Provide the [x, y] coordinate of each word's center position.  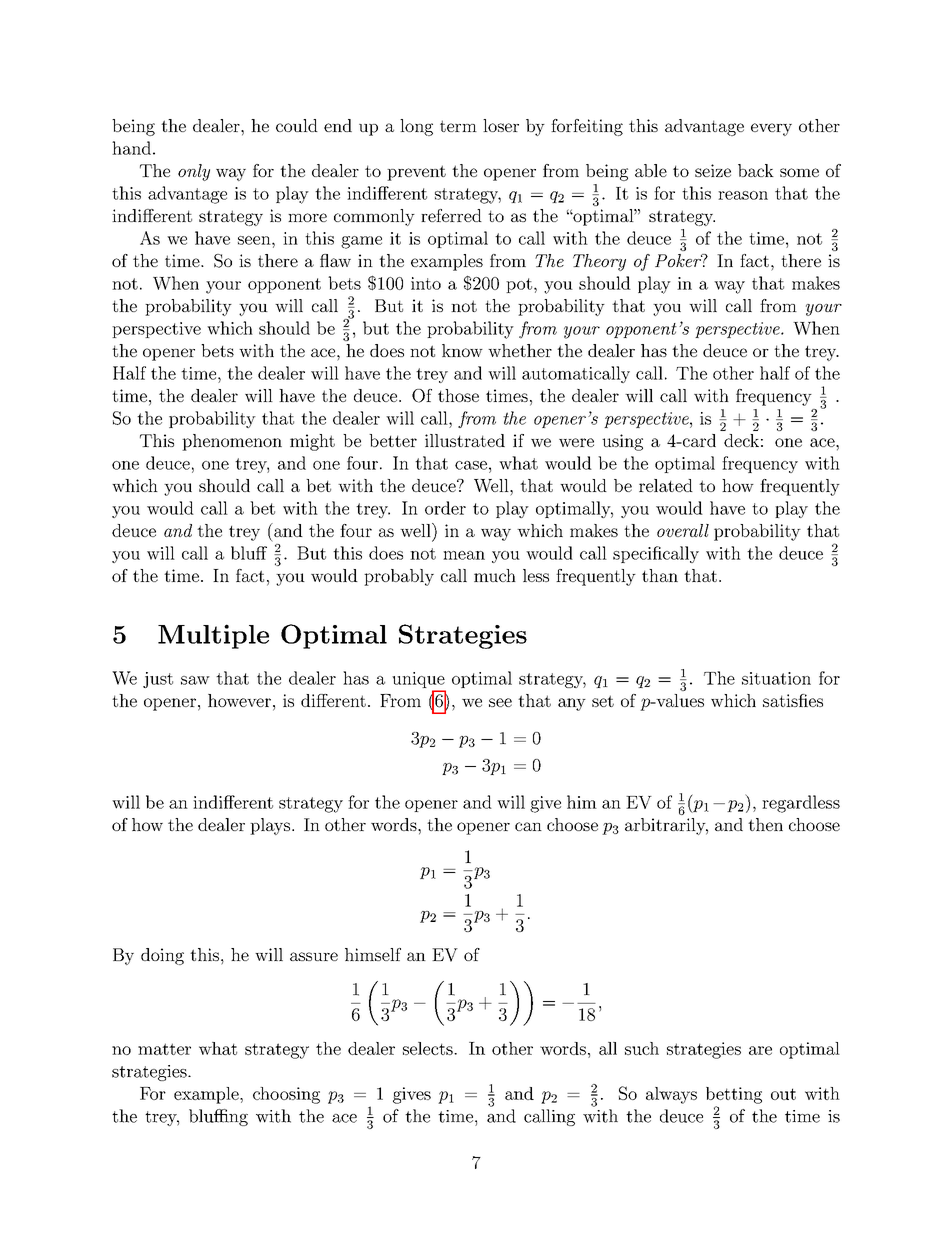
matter [164, 1049]
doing [162, 956]
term [458, 126]
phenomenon [232, 442]
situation [776, 678]
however [239, 700]
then [765, 824]
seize [713, 170]
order [445, 508]
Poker [679, 260]
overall [683, 530]
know [462, 350]
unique [418, 680]
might [312, 442]
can [528, 826]
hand [131, 148]
